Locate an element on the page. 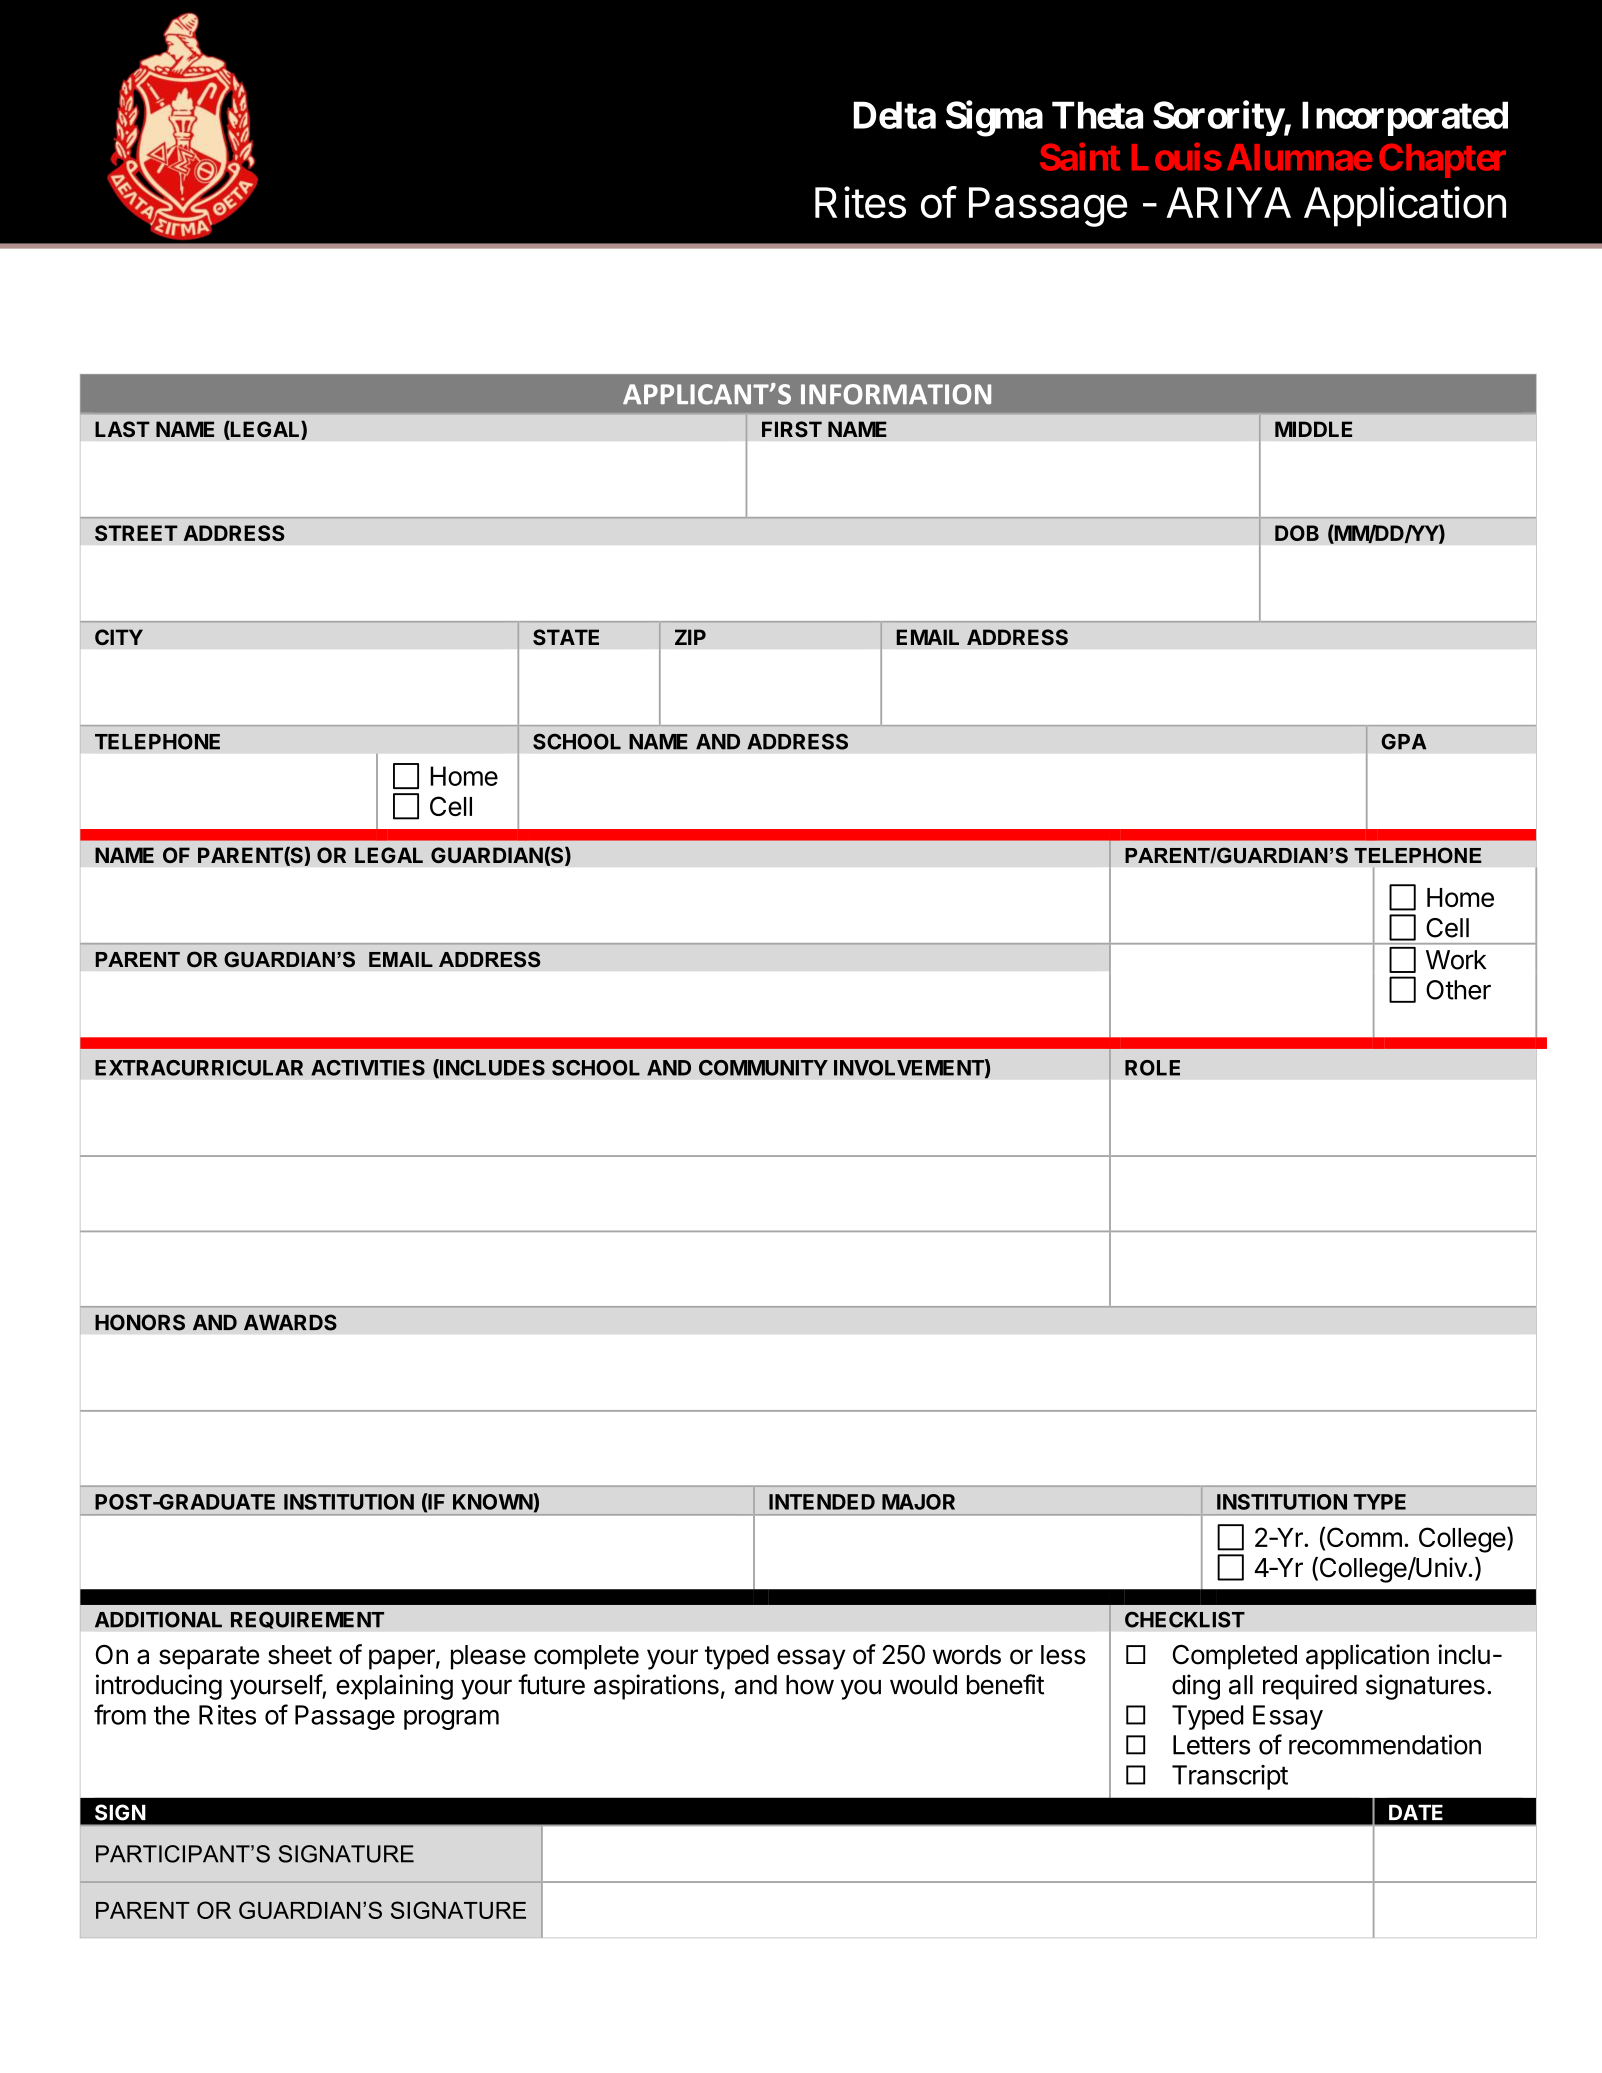 This page has width=1602, height=2073. STREET is located at coordinates (136, 533).
